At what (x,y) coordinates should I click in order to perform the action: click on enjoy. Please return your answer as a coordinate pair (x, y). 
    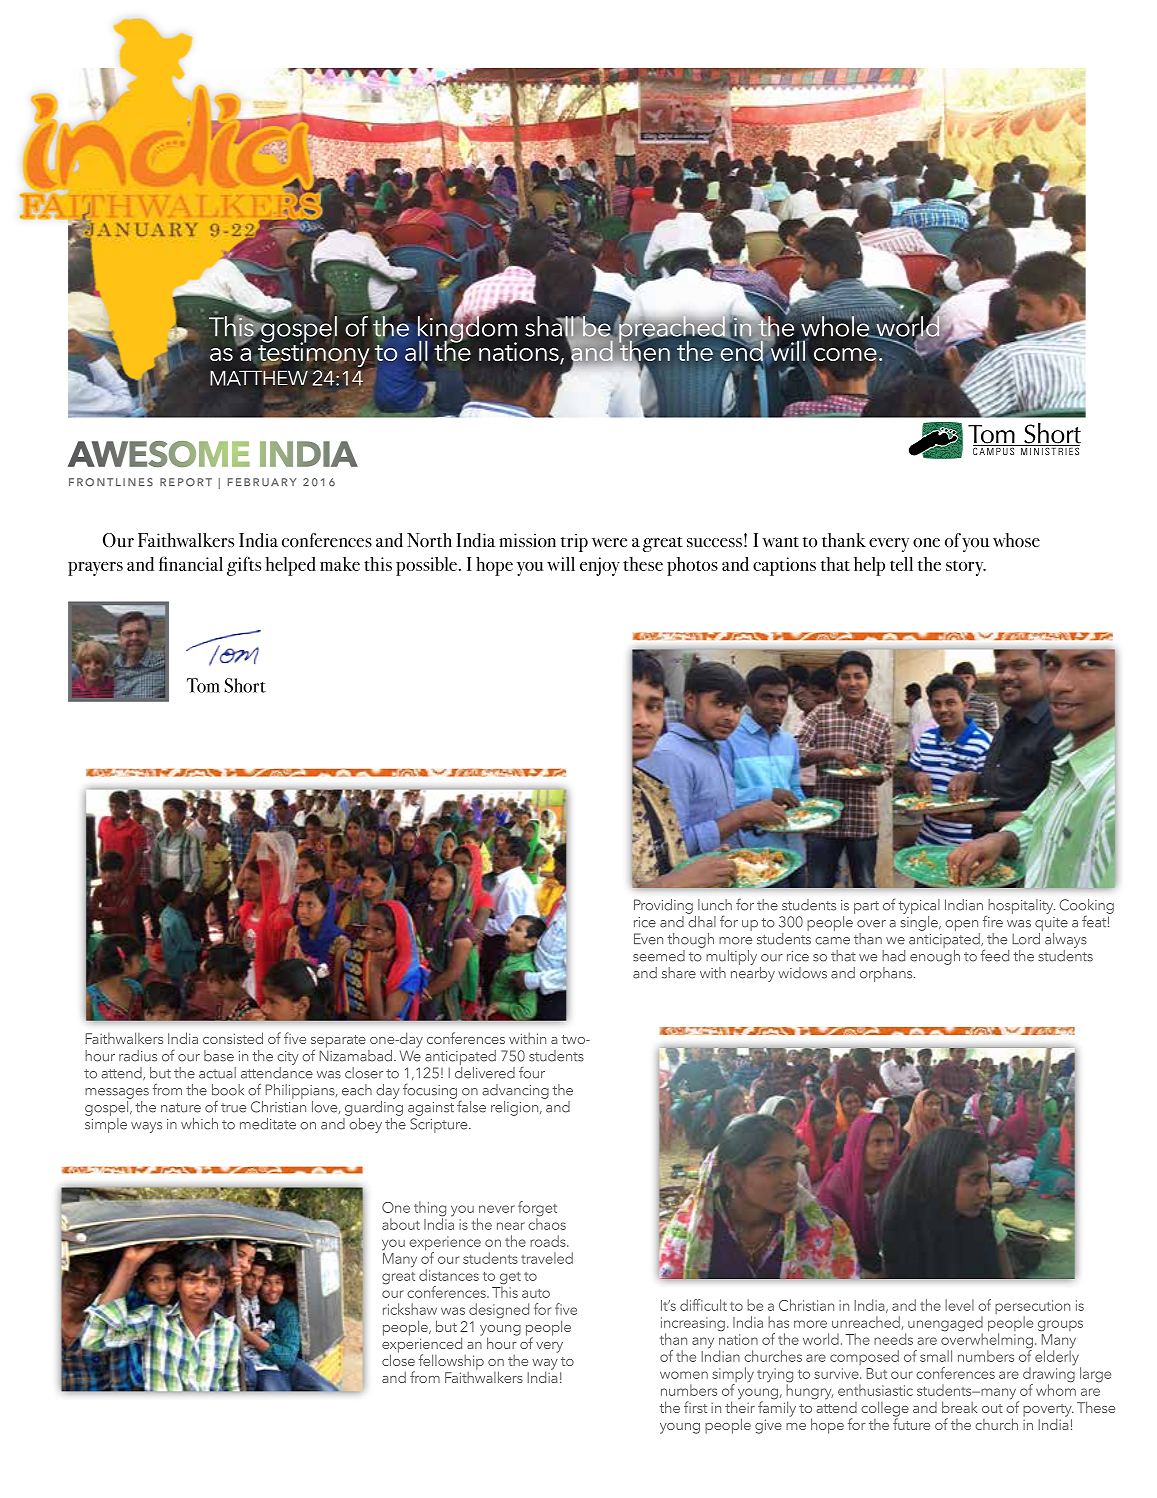
    Looking at the image, I should click on (600, 566).
